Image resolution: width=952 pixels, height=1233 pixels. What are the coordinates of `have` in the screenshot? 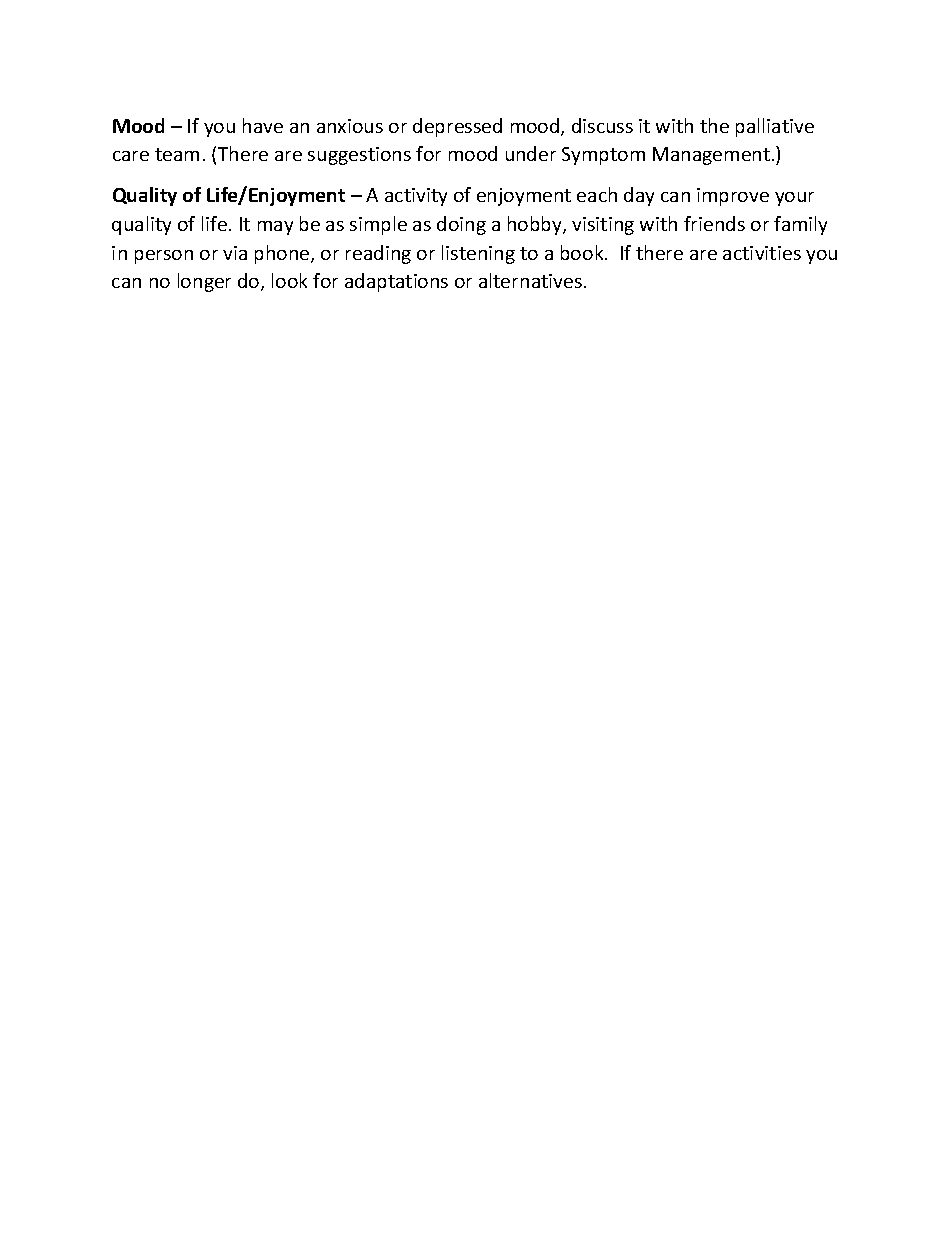 It's located at (263, 125).
